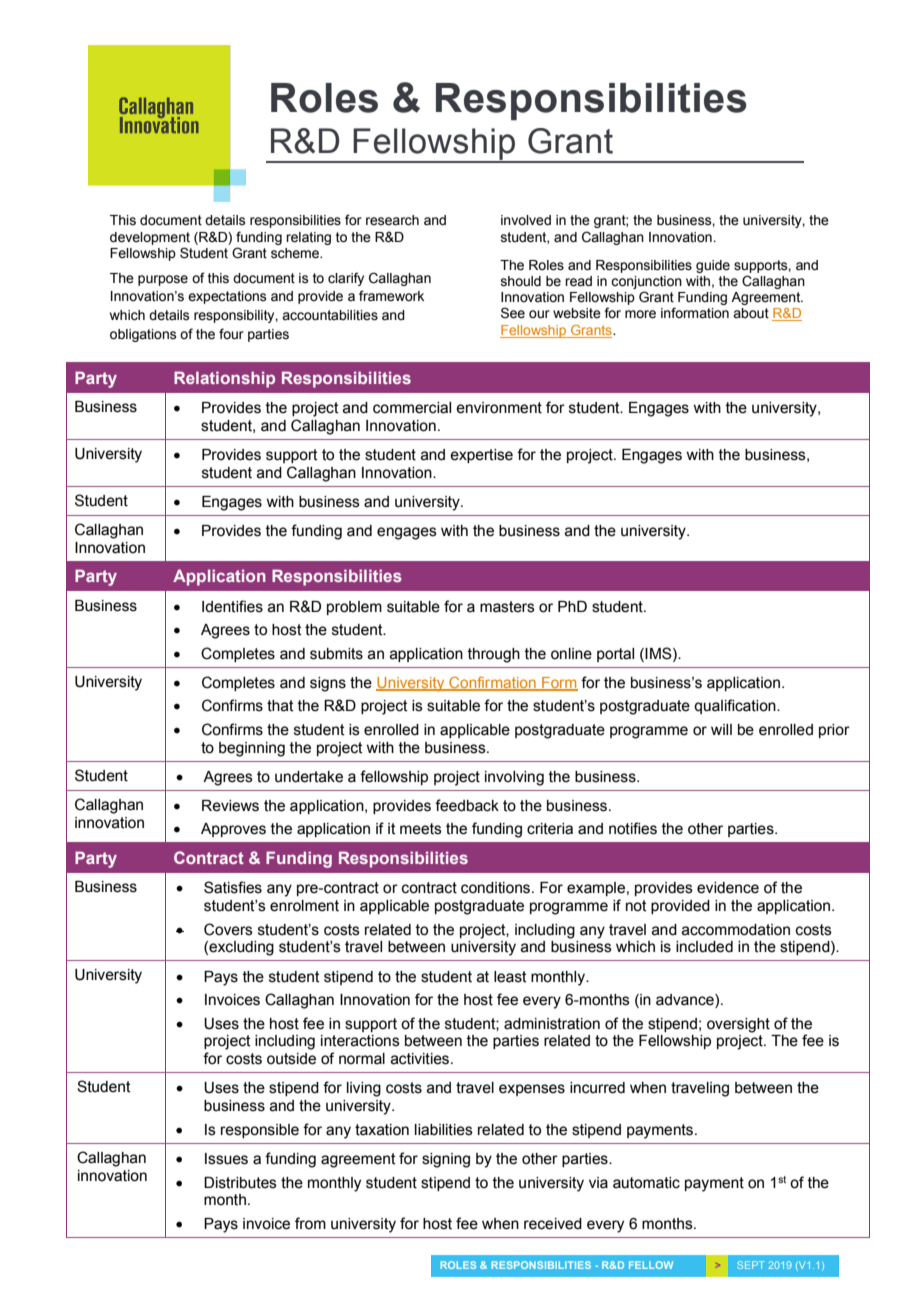 The width and height of the screenshot is (924, 1308). I want to click on Distributes, so click(240, 1183).
